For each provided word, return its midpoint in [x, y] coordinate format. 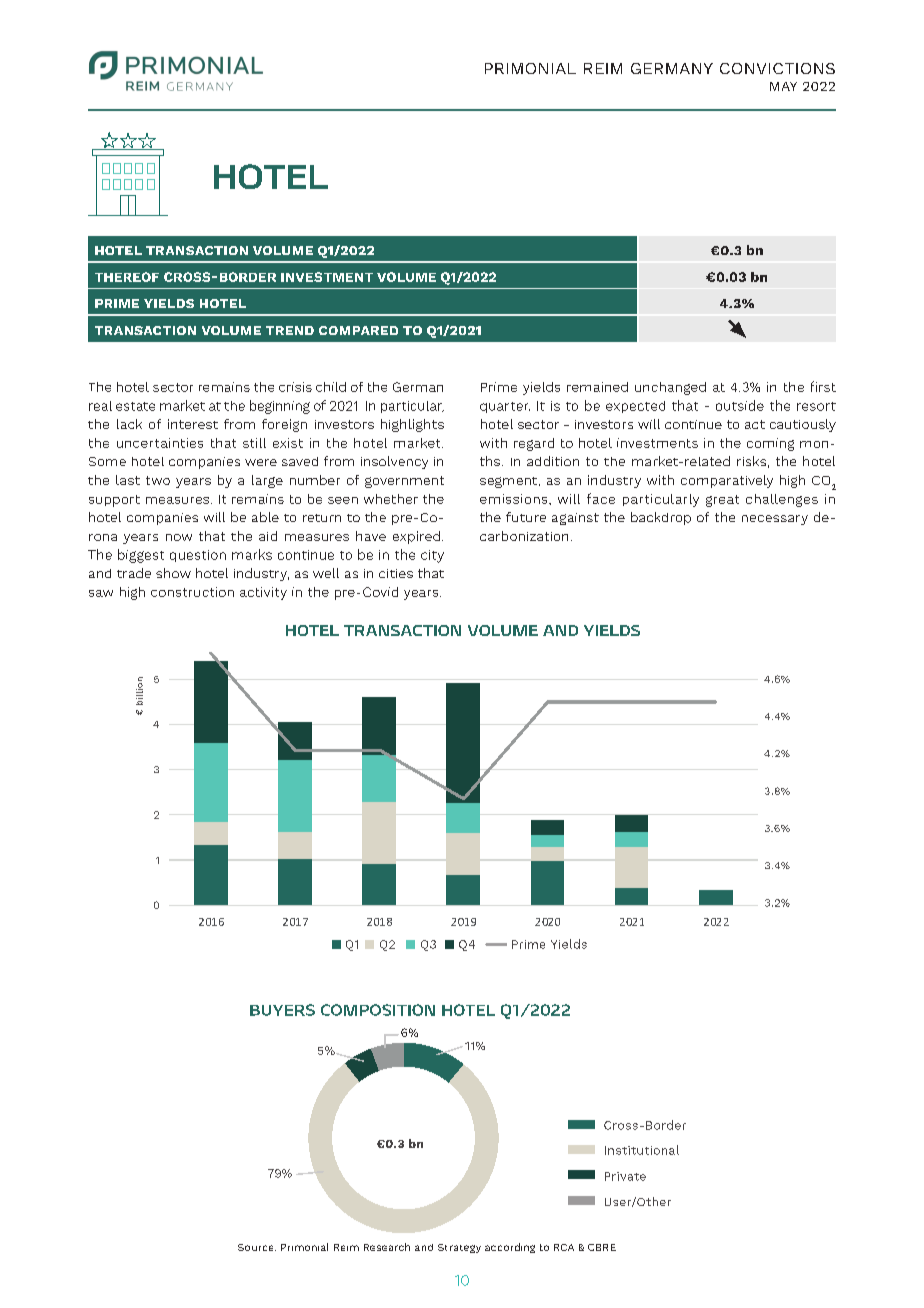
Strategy [459, 1248]
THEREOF [127, 277]
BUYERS [282, 1010]
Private [625, 1176]
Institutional [642, 1150]
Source [257, 1247]
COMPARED [358, 330]
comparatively [727, 481]
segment [508, 482]
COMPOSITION [378, 1010]
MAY [783, 86]
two [158, 480]
